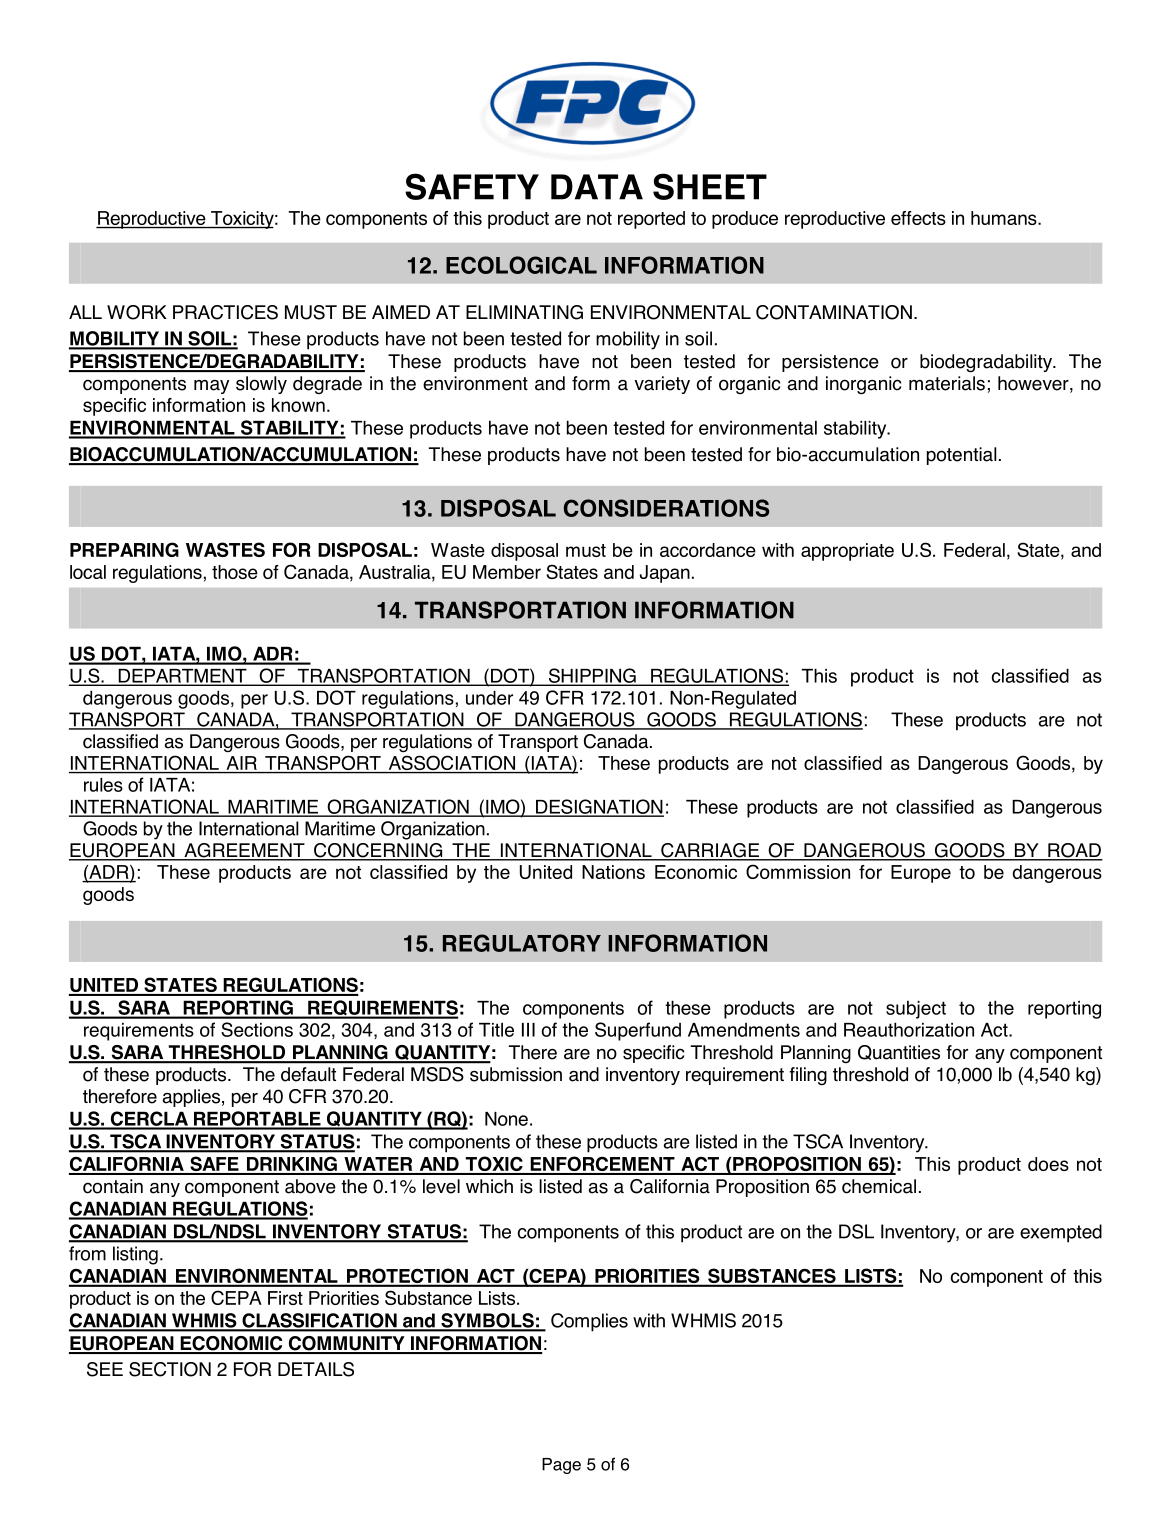  I want to click on ROAD, so click(1074, 851).
